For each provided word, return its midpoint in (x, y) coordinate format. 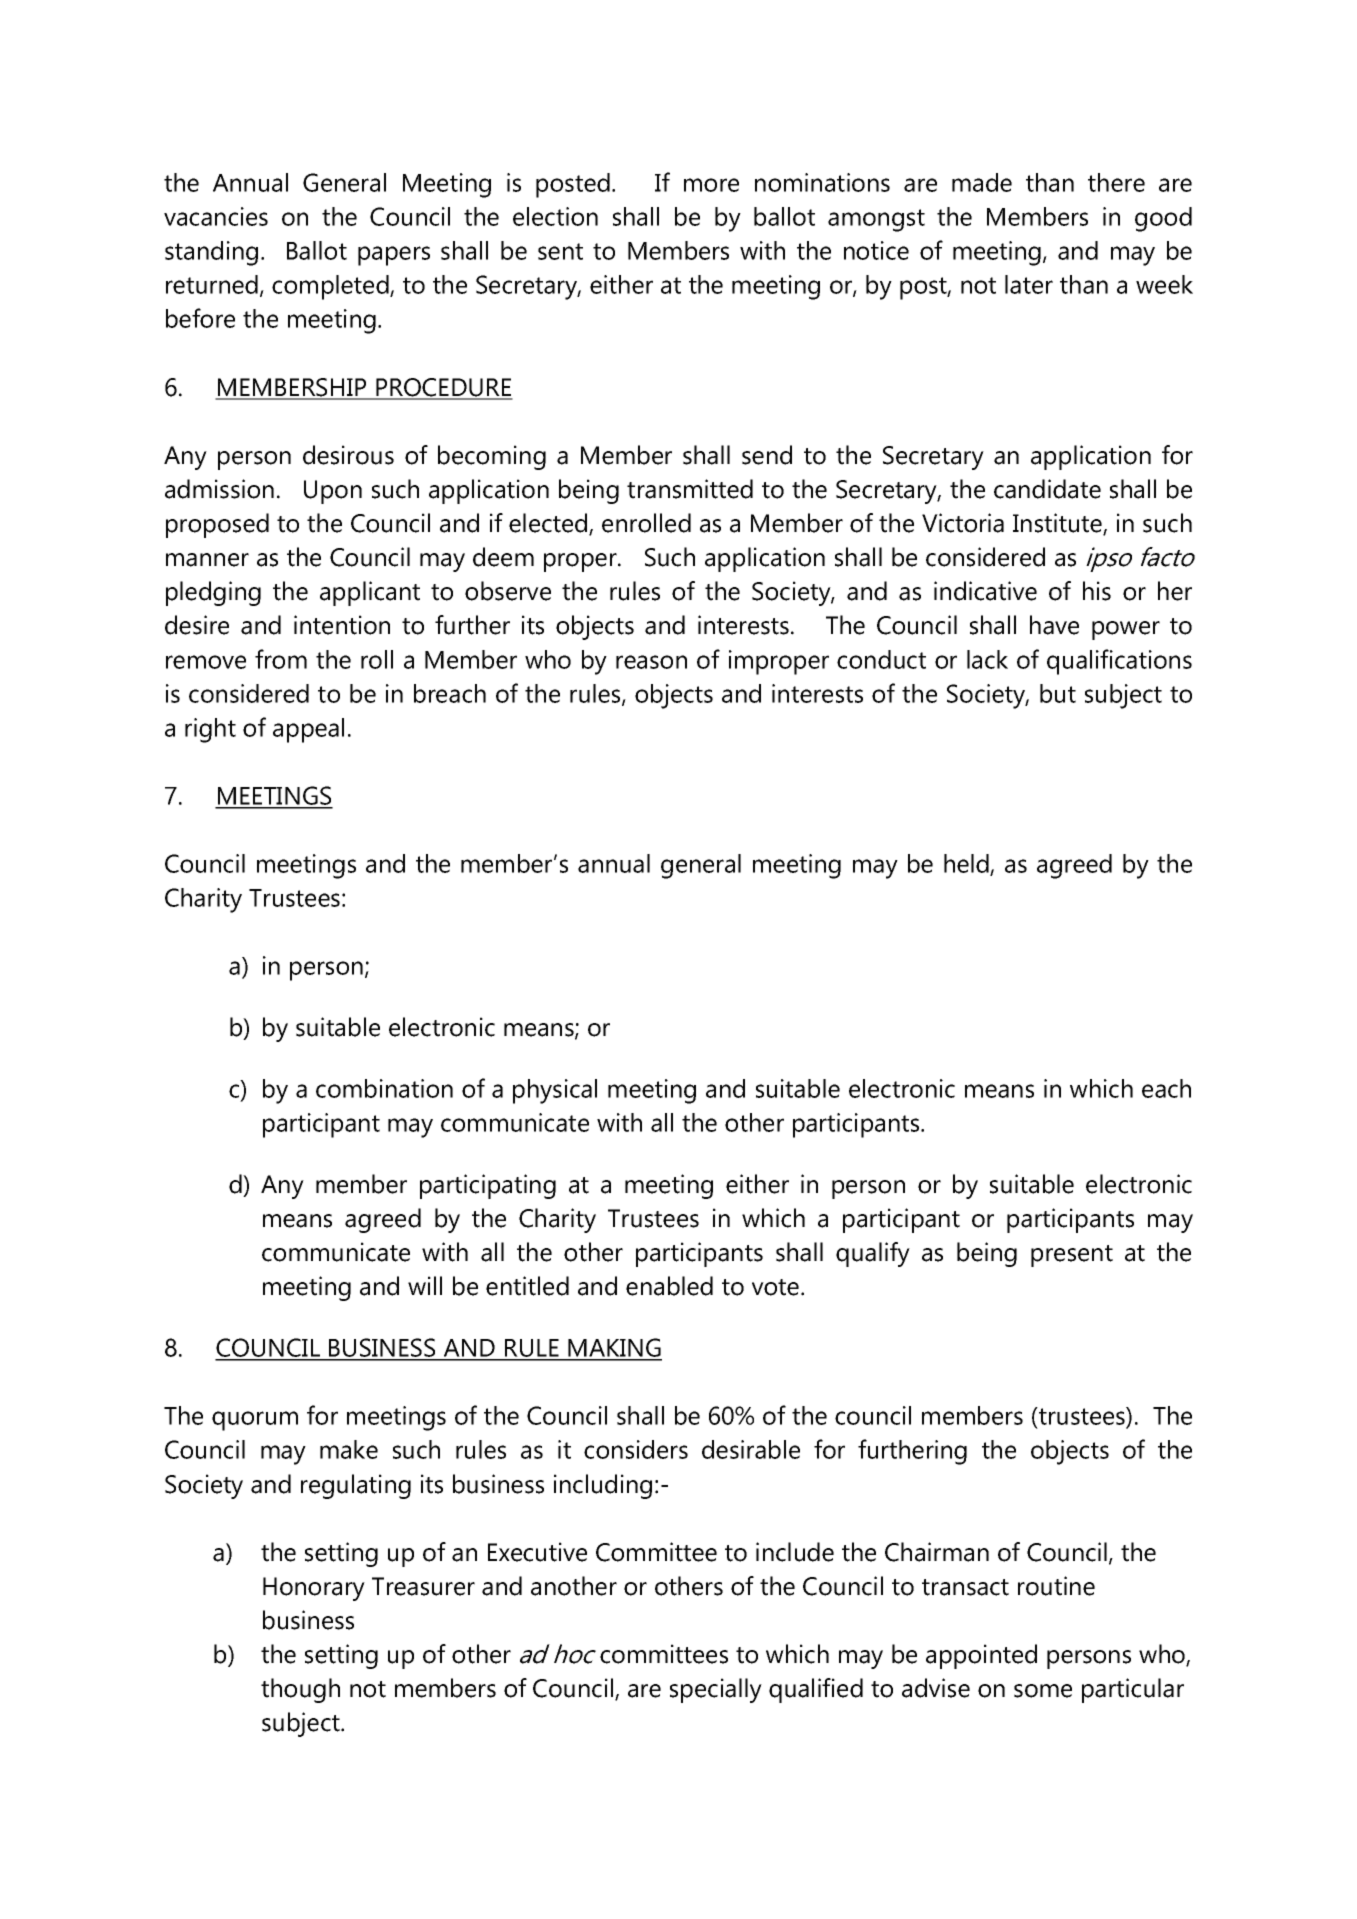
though (300, 1690)
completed (331, 287)
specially (716, 1690)
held (967, 865)
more (711, 185)
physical (555, 1091)
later (1029, 284)
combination (384, 1088)
